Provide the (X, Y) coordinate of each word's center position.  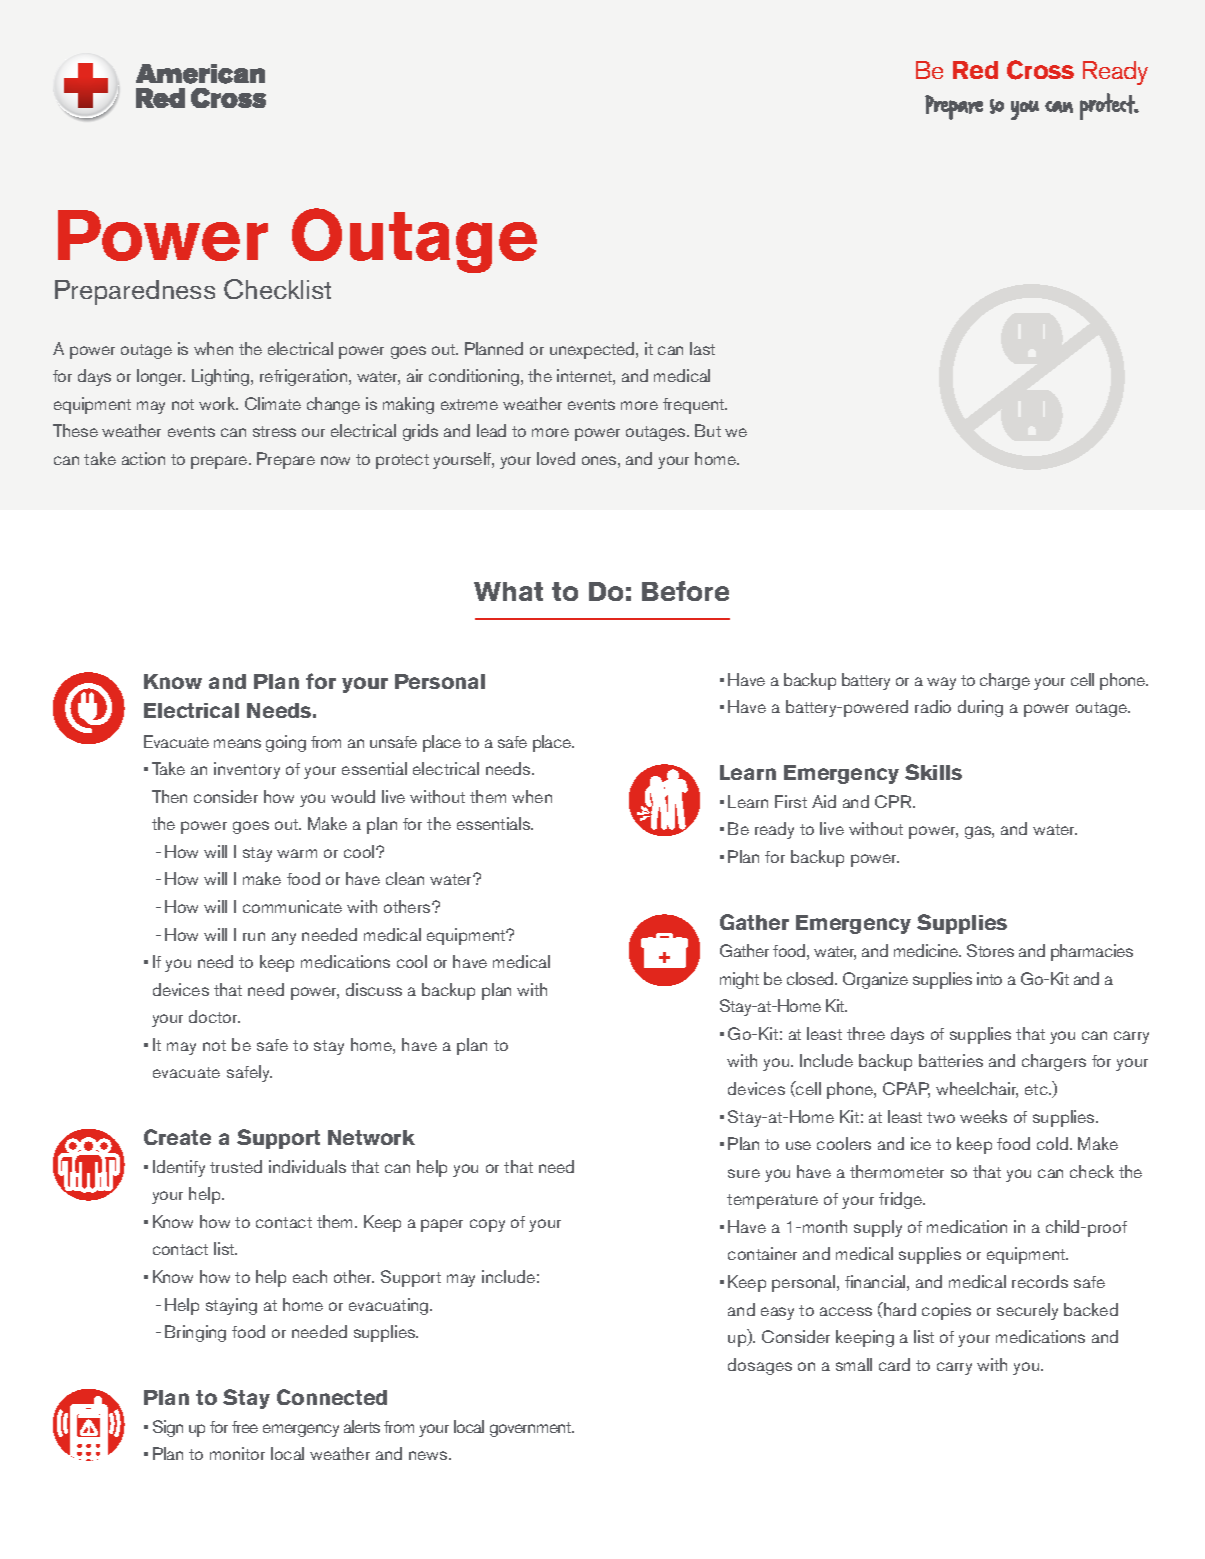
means (237, 743)
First (791, 801)
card (894, 1364)
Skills (933, 772)
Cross (1040, 70)
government (532, 1429)
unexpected (593, 350)
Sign (168, 1428)
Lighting (222, 377)
